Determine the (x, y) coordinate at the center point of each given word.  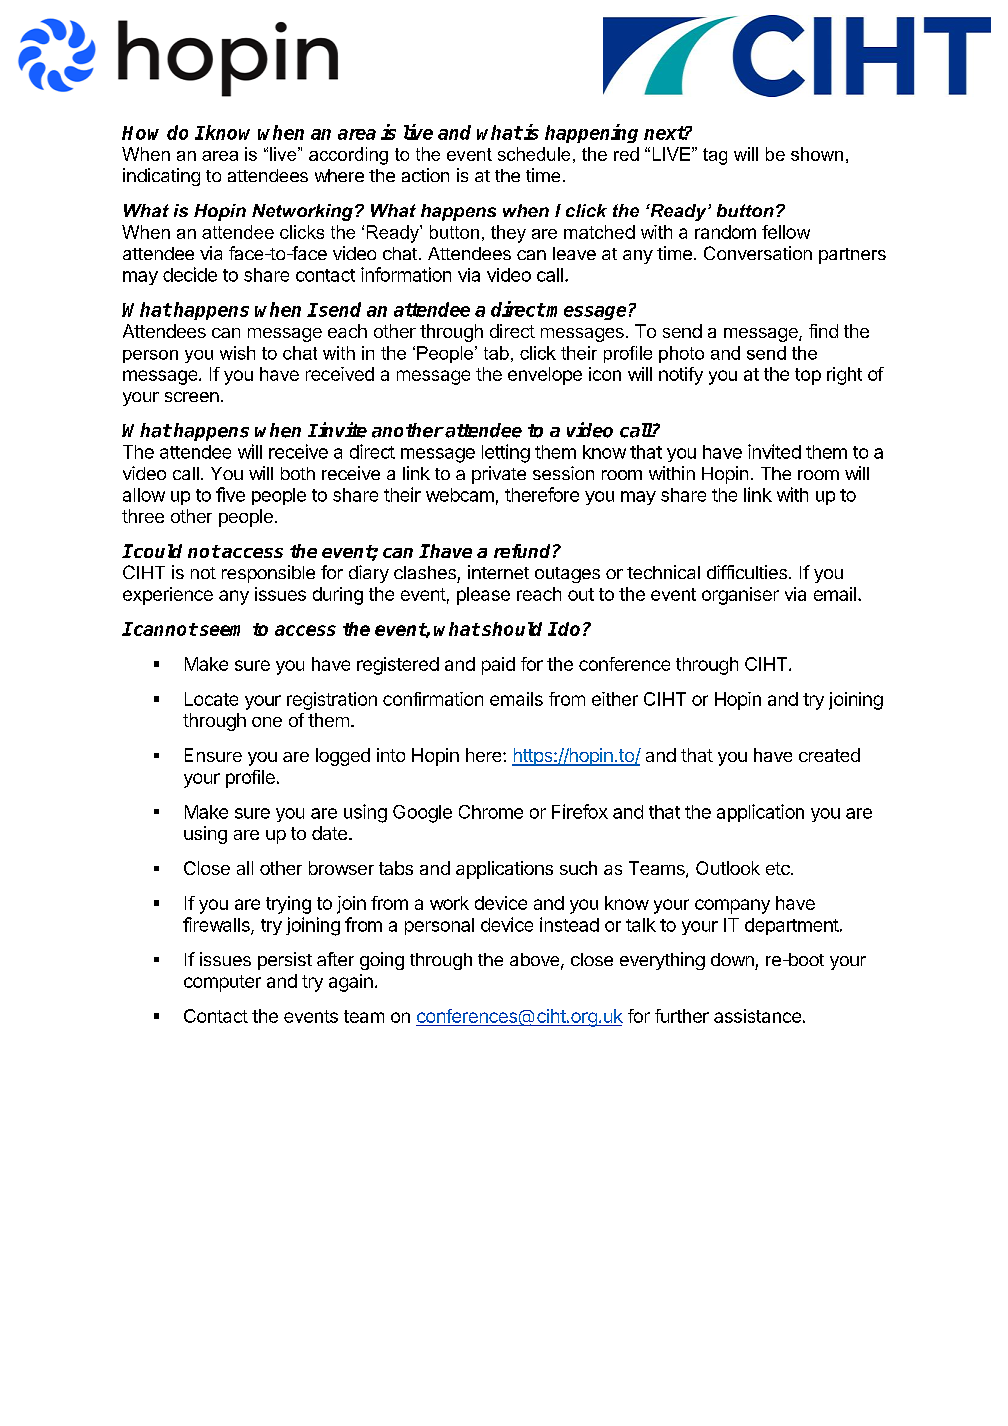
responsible (268, 574)
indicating (161, 177)
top (808, 376)
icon (605, 374)
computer (222, 983)
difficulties (747, 572)
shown (817, 154)
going (382, 961)
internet (498, 572)
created (829, 755)
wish (237, 353)
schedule (534, 154)
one (267, 722)
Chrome (491, 812)
